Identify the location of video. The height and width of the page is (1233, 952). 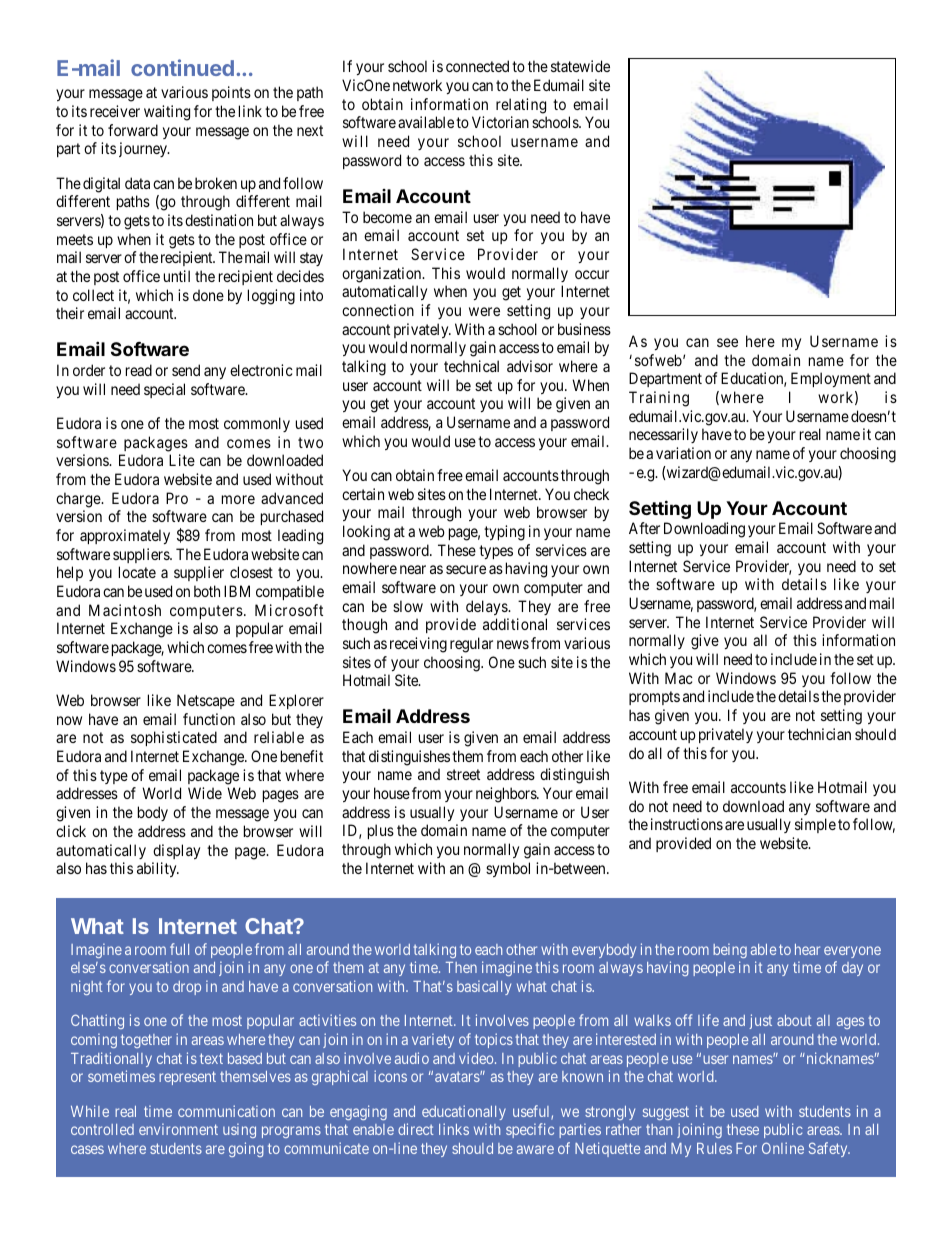
(477, 1058).
